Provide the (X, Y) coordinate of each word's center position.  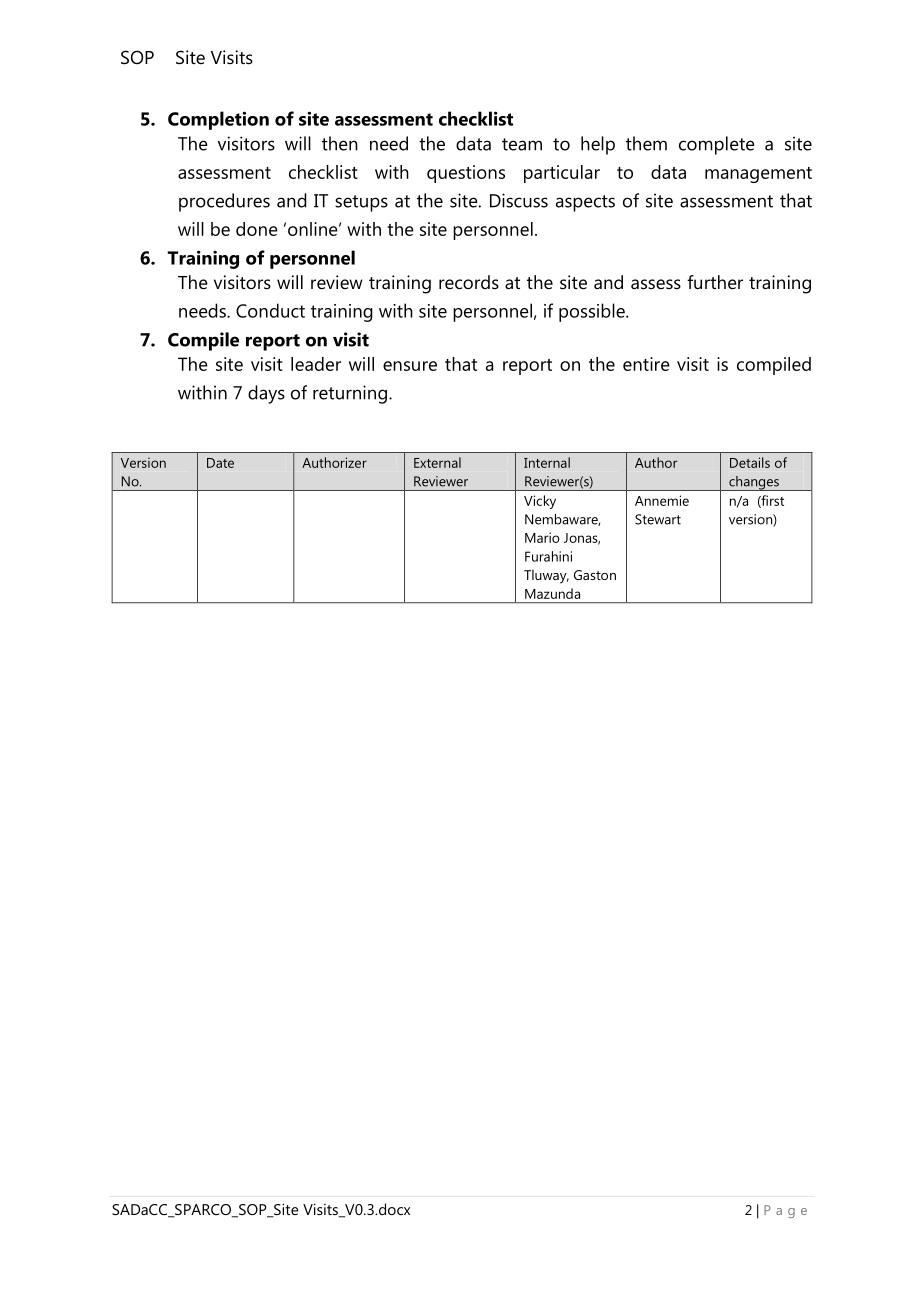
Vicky (540, 502)
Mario (542, 537)
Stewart (658, 519)
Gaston (595, 575)
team (522, 144)
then (340, 143)
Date (220, 463)
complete (717, 145)
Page (785, 1211)
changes (754, 483)
